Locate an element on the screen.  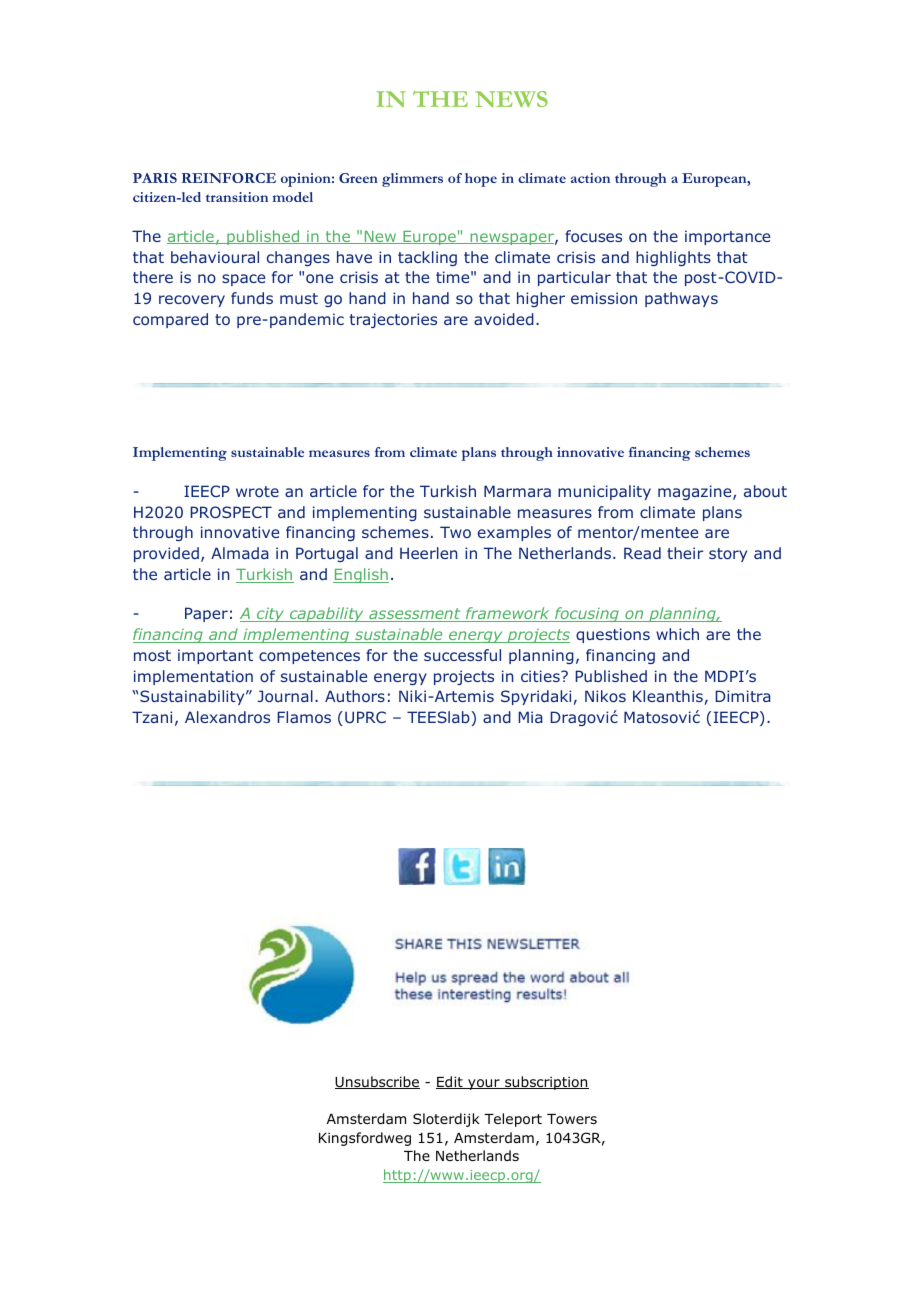
their is located at coordinates (685, 553).
